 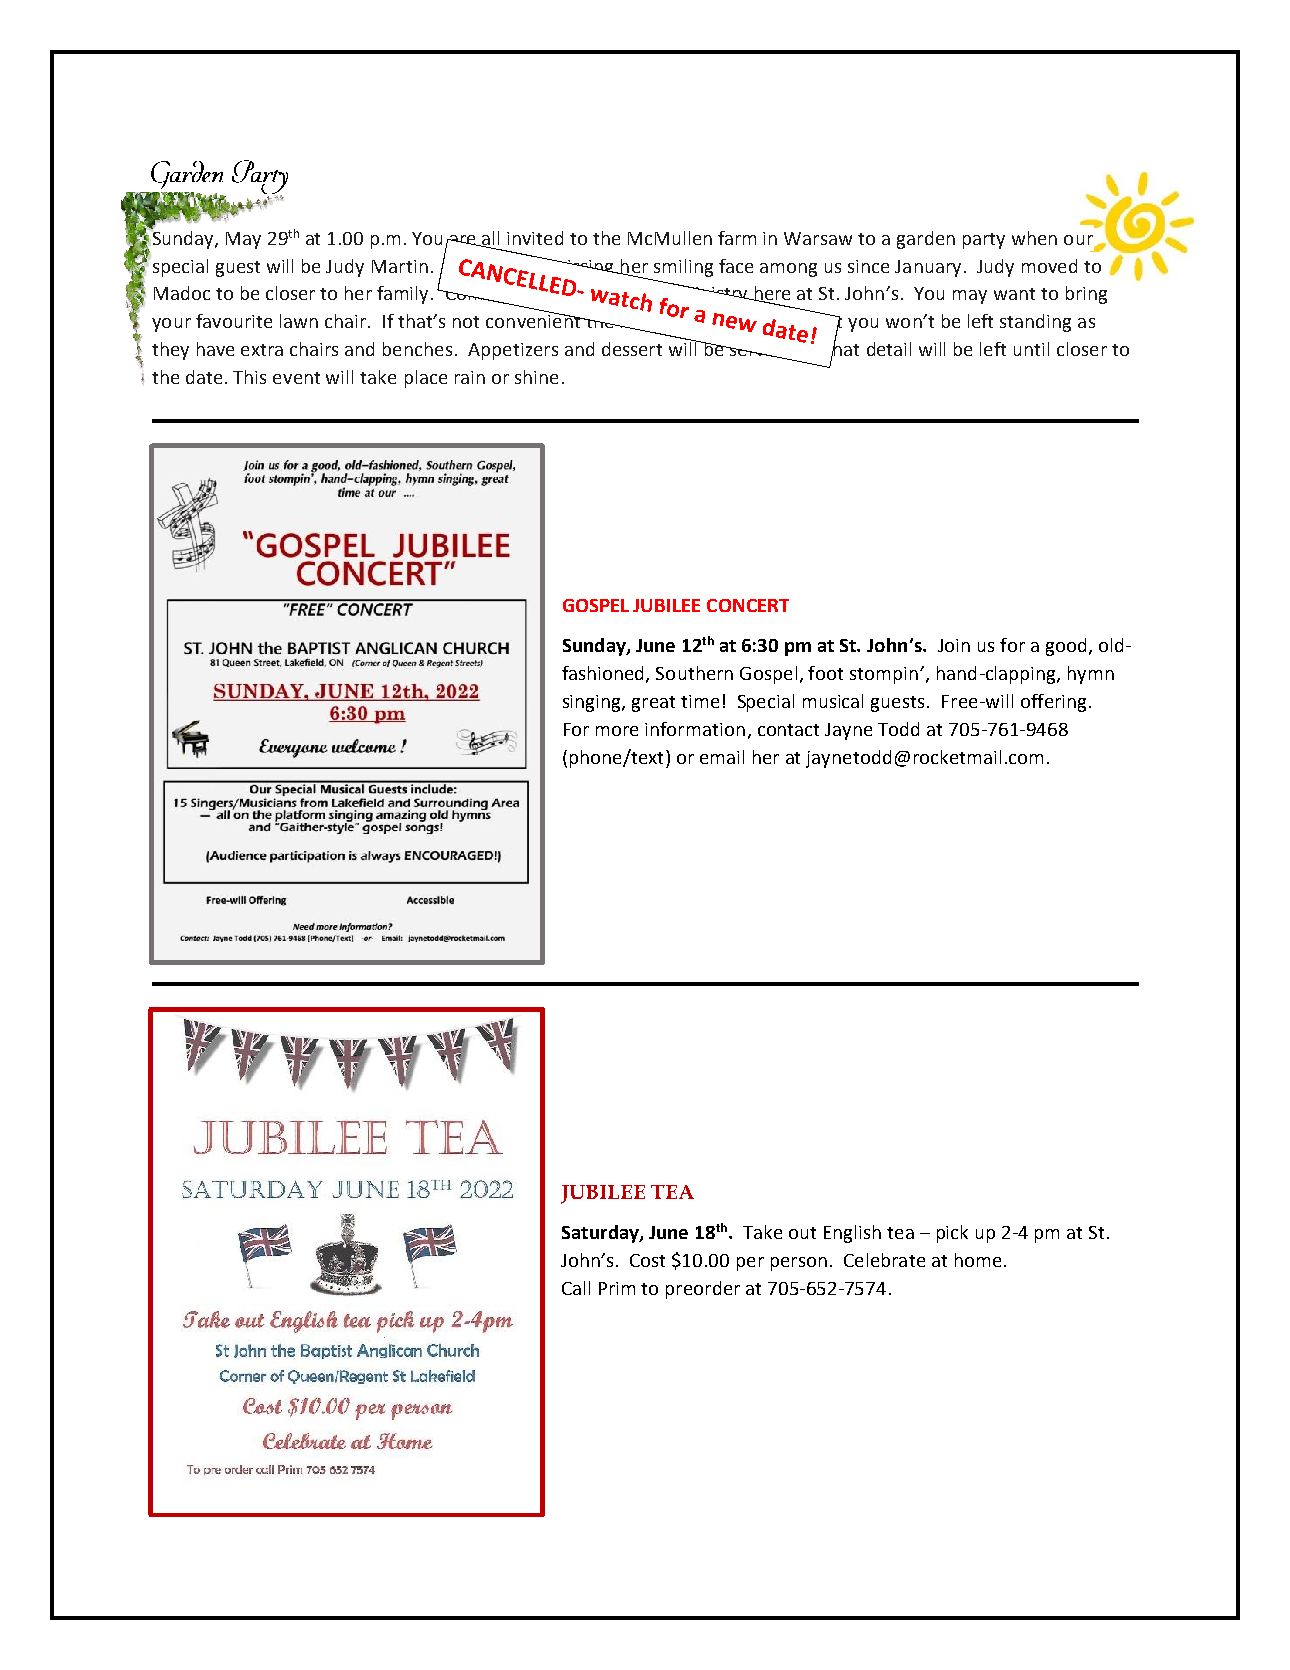 What do you see at coordinates (296, 378) in the document?
I see `event` at bounding box center [296, 378].
